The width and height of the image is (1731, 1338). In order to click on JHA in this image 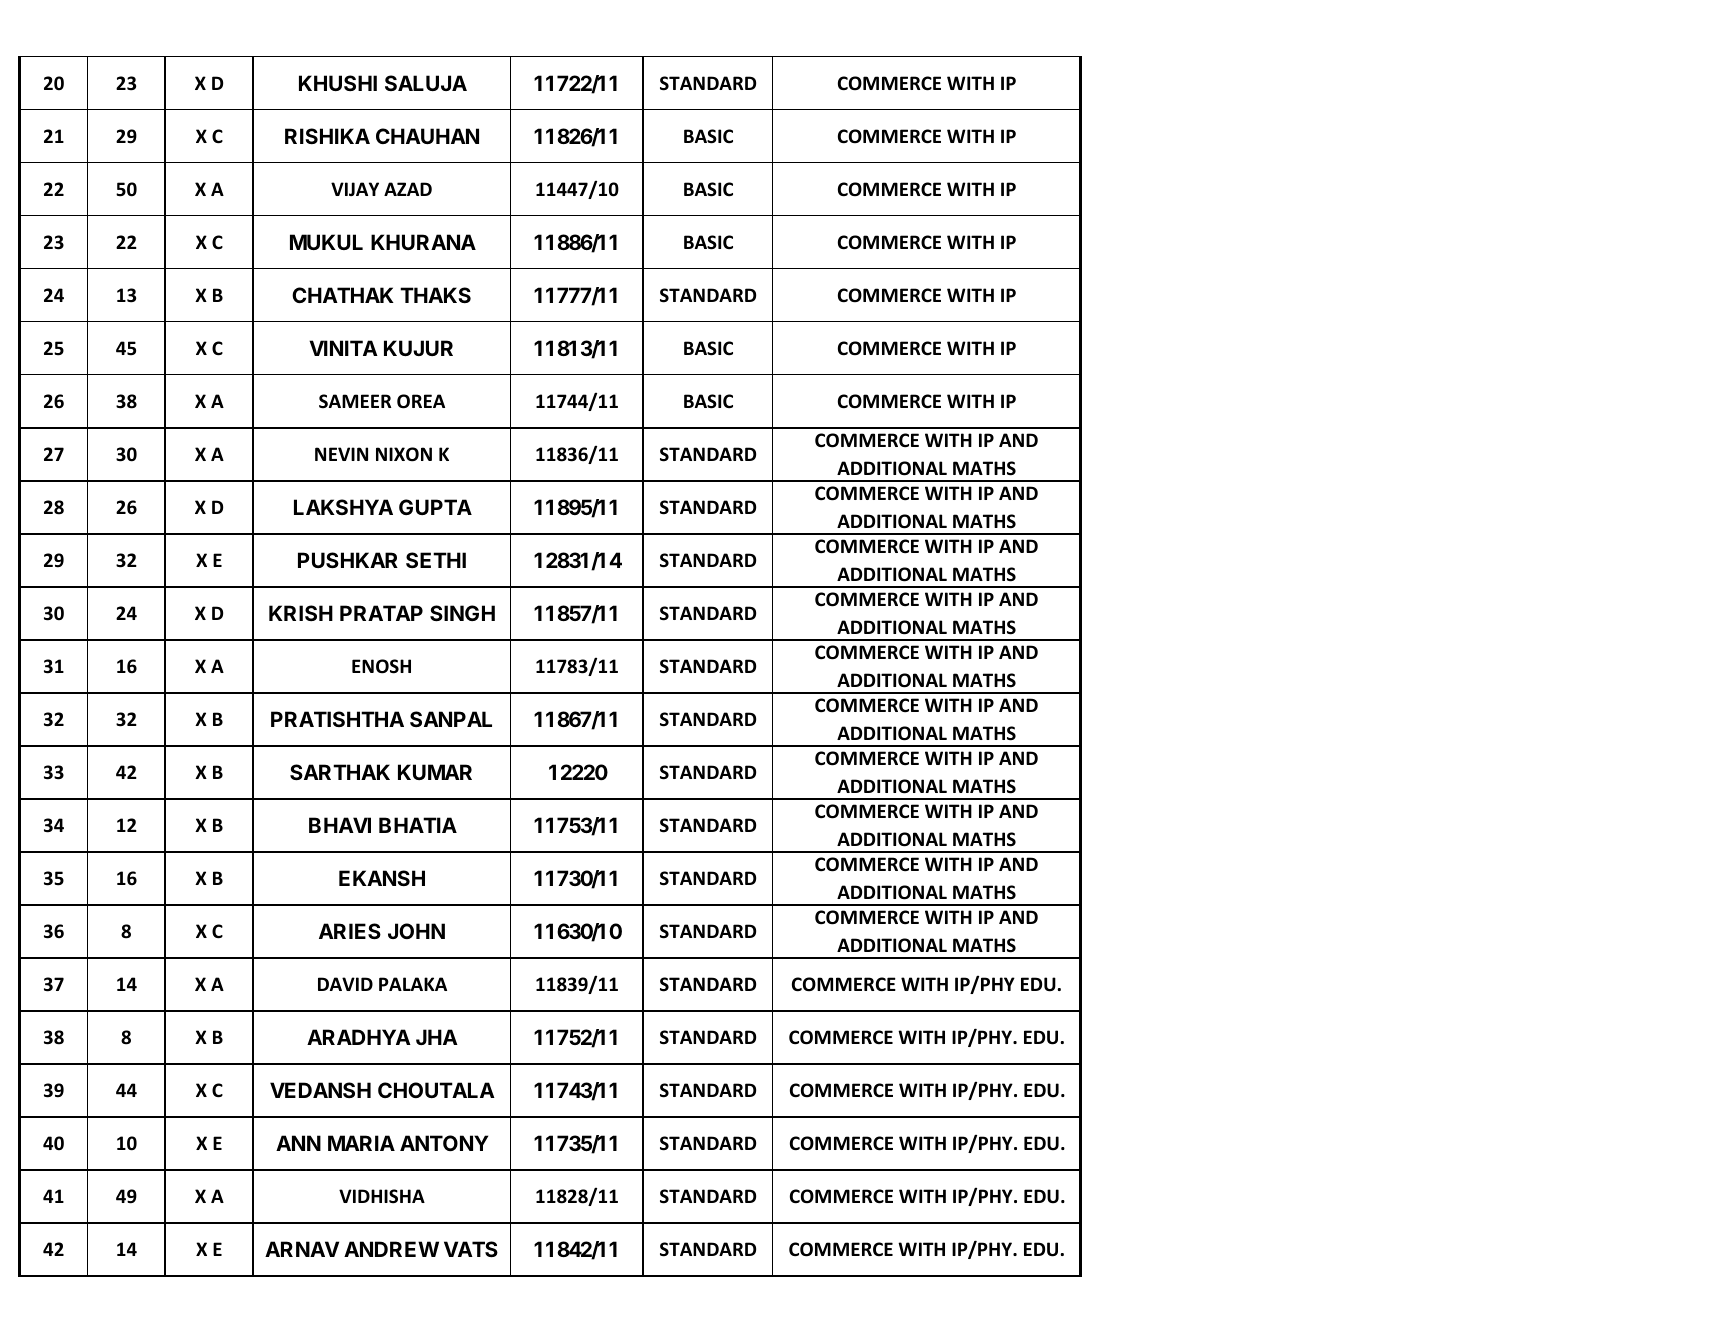, I will do `click(437, 1037)`.
